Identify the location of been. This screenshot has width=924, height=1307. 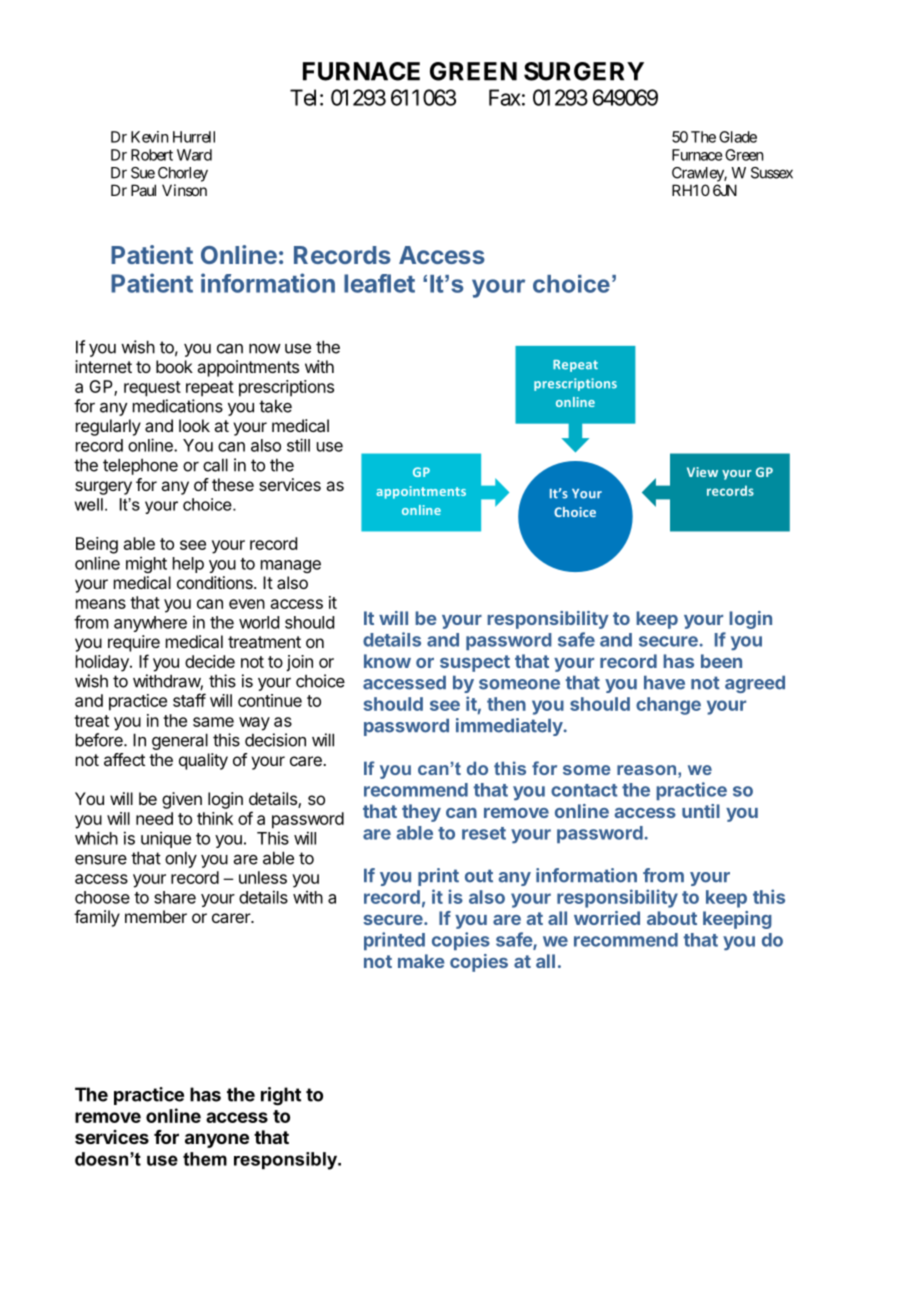
(721, 661).
